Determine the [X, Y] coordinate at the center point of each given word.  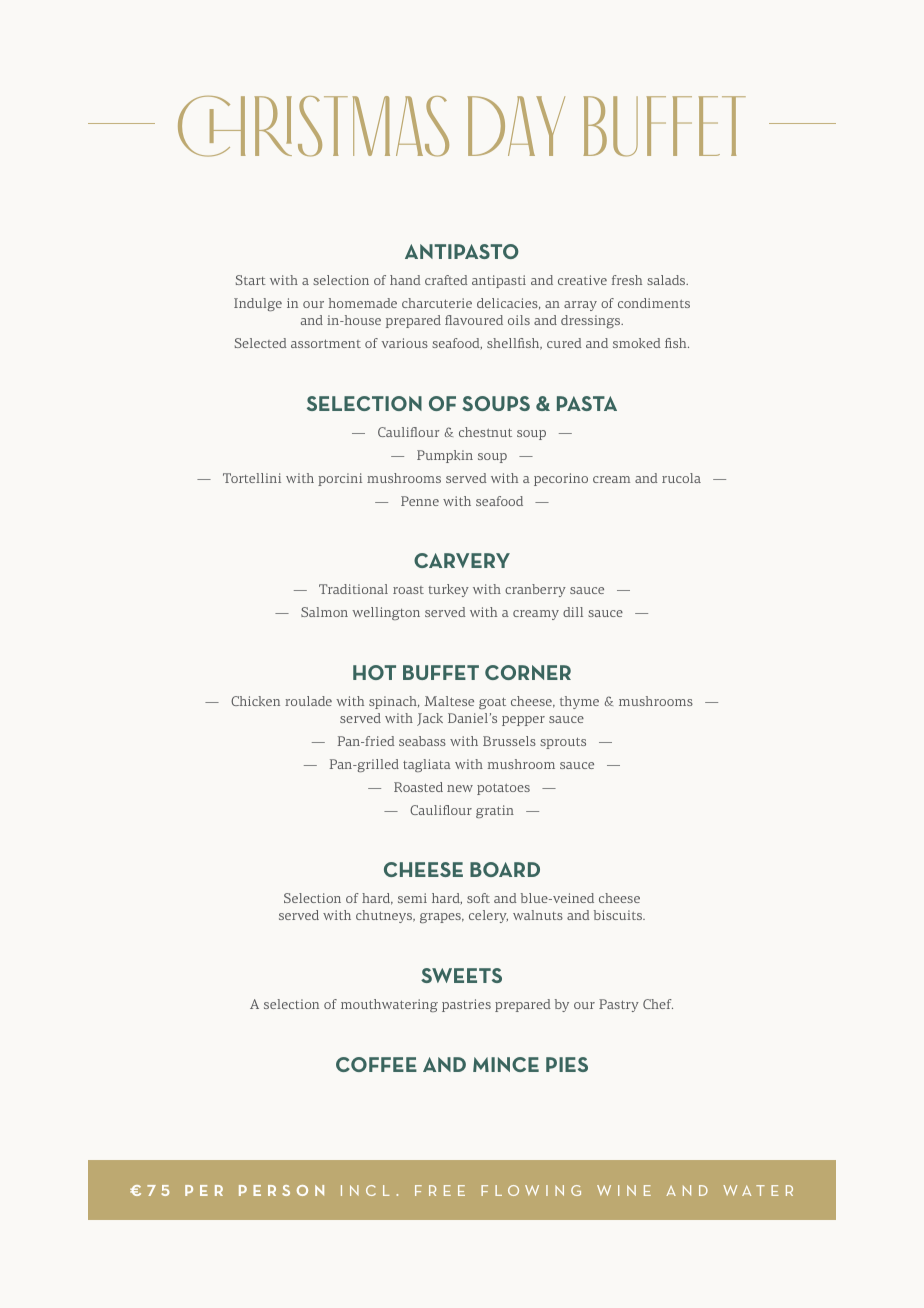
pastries [466, 1005]
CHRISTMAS [313, 126]
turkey [448, 590]
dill [573, 612]
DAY [516, 126]
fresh [627, 280]
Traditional [353, 589]
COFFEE [376, 1064]
